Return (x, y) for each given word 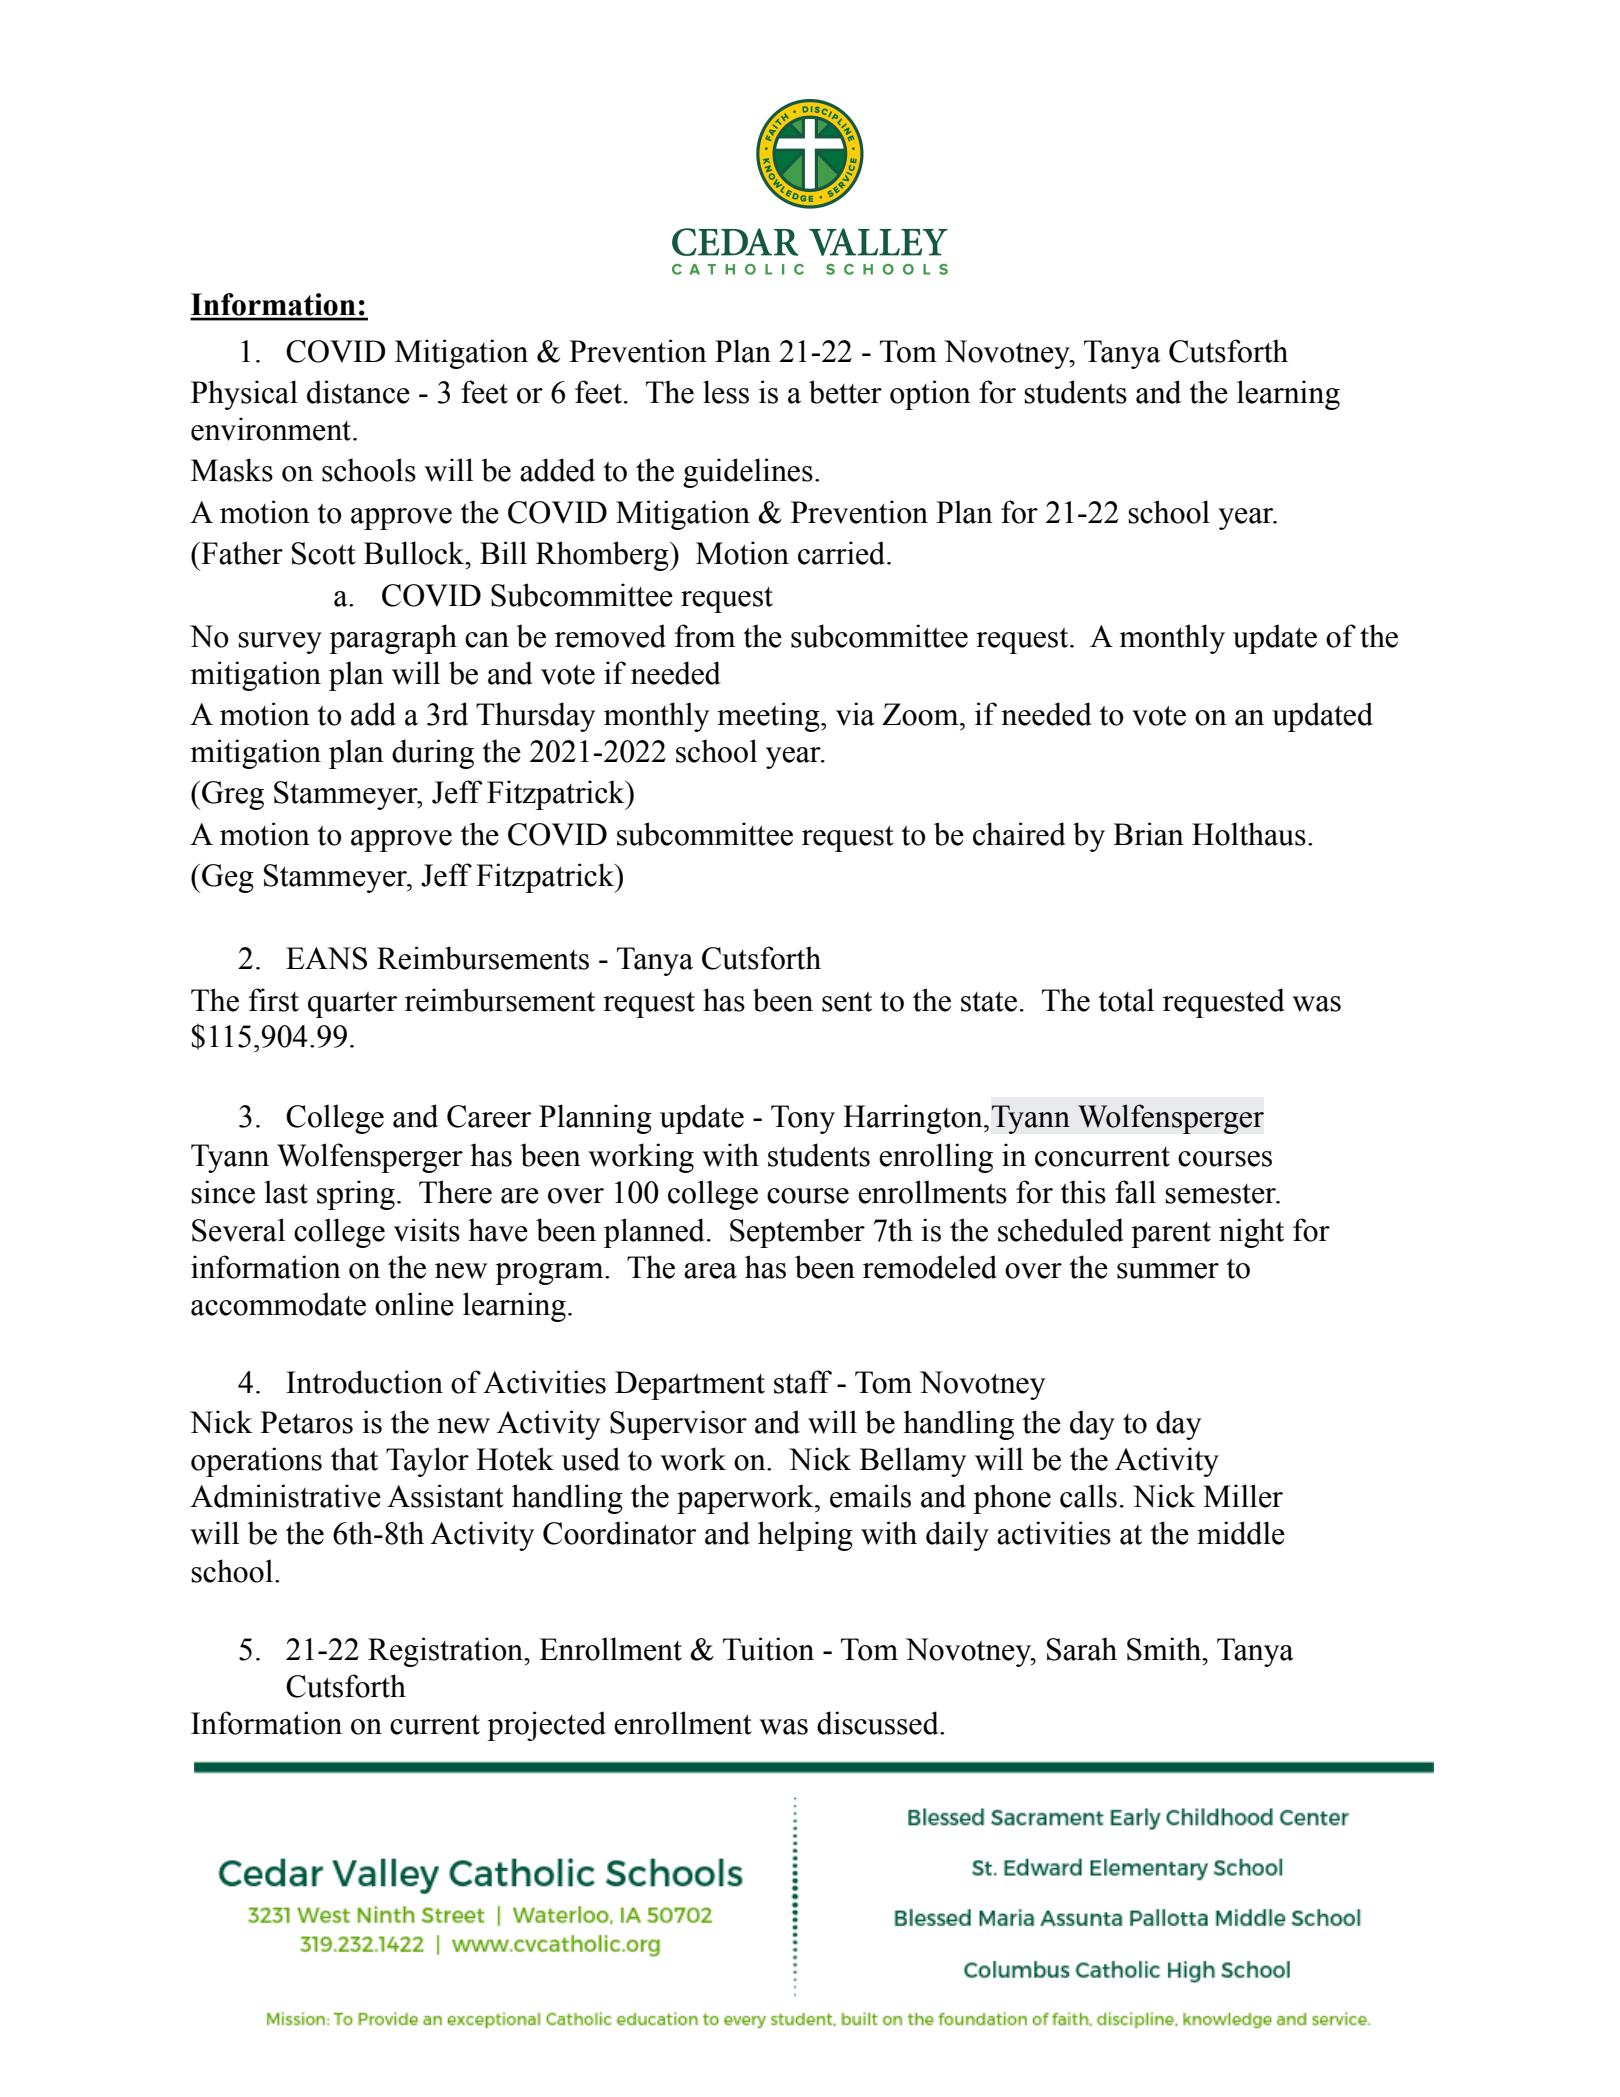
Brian (1148, 834)
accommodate (278, 1304)
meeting (769, 717)
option (930, 395)
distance (358, 392)
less (726, 392)
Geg (228, 878)
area (710, 1271)
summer (1168, 1271)
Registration (447, 1652)
